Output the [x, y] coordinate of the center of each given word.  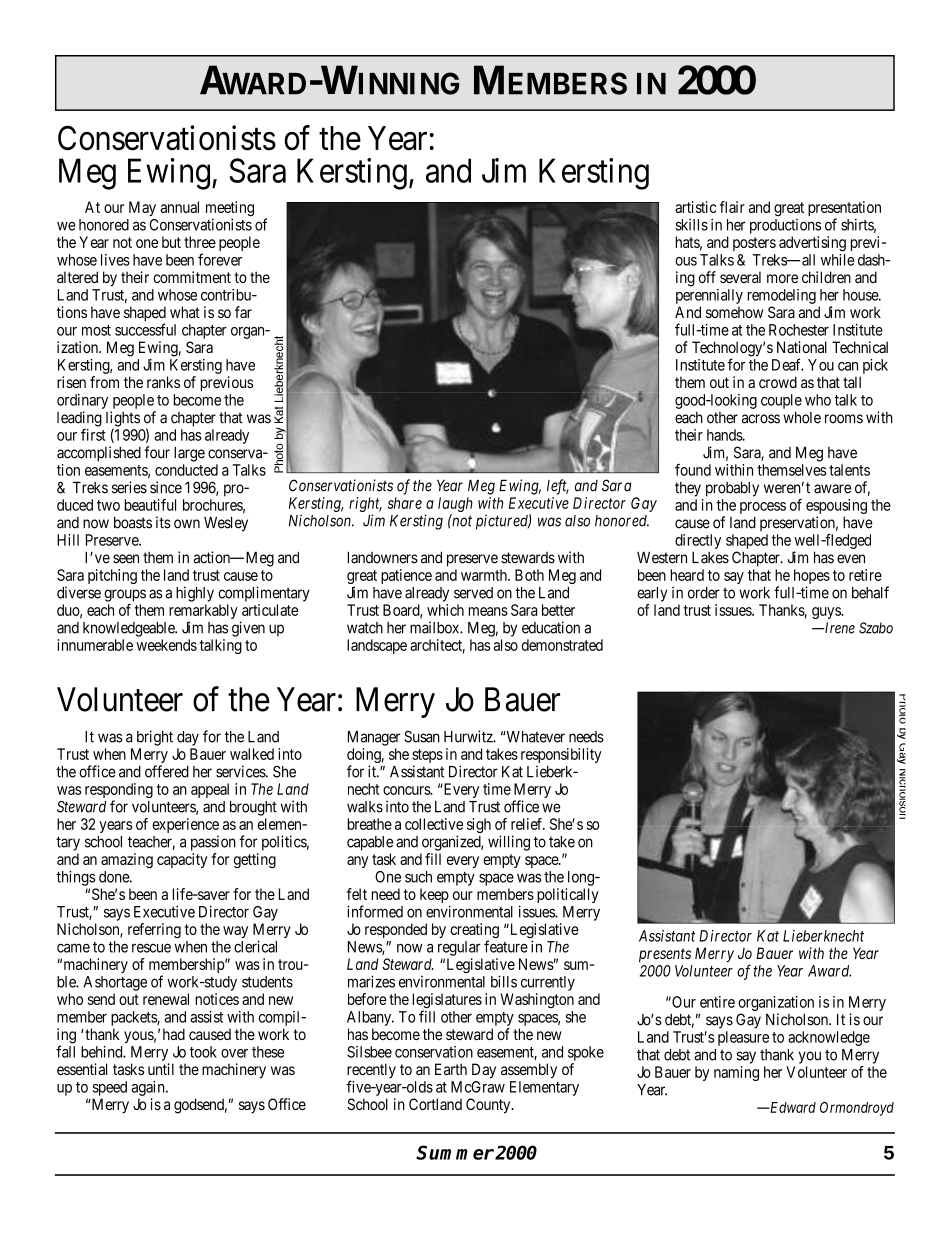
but [171, 242]
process [763, 508]
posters [754, 244]
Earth [451, 1069]
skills [691, 225]
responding [119, 792]
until [161, 1069]
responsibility [561, 757]
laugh [455, 504]
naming [736, 1073]
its [163, 522]
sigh [479, 825]
